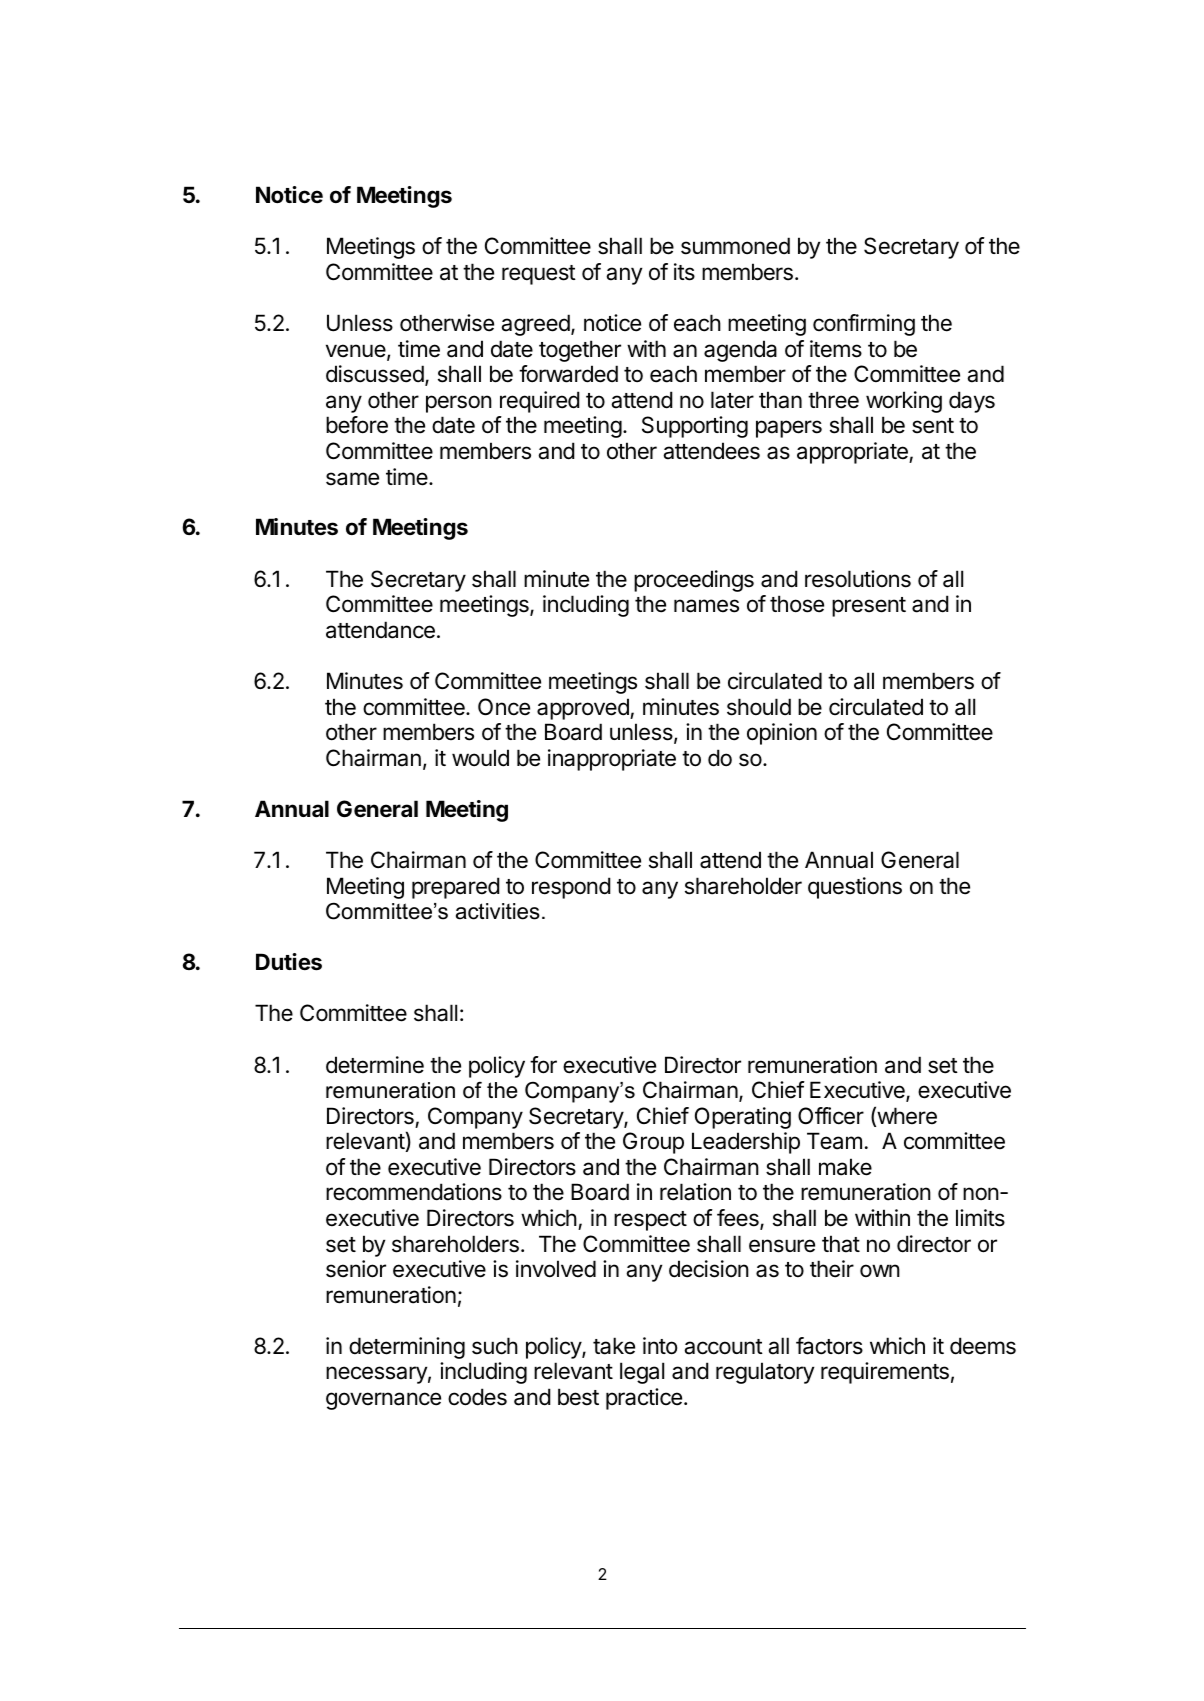 The image size is (1204, 1701). Describe the element at coordinates (414, 1192) in the screenshot. I see `recommendations` at that location.
